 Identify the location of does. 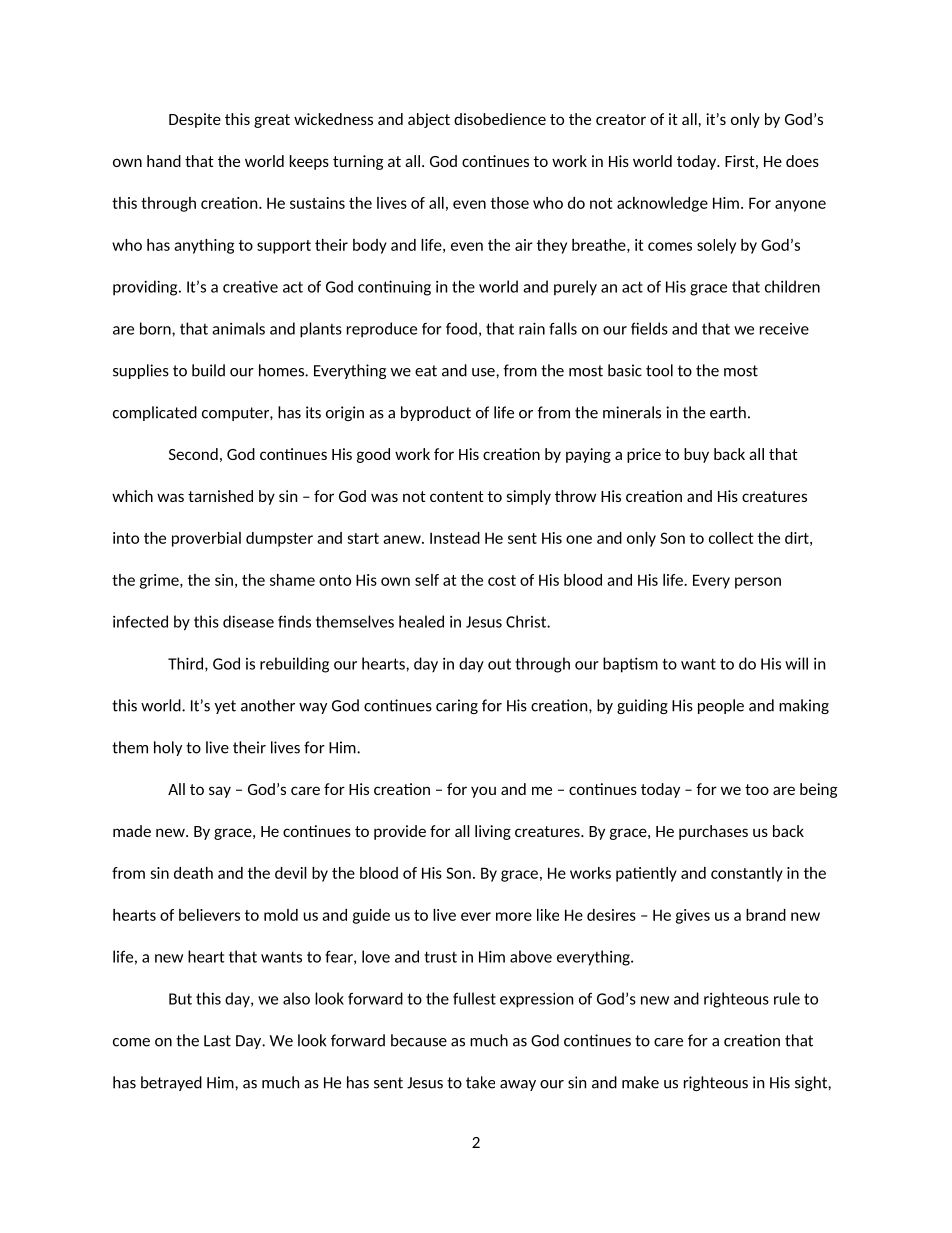
(802, 161).
